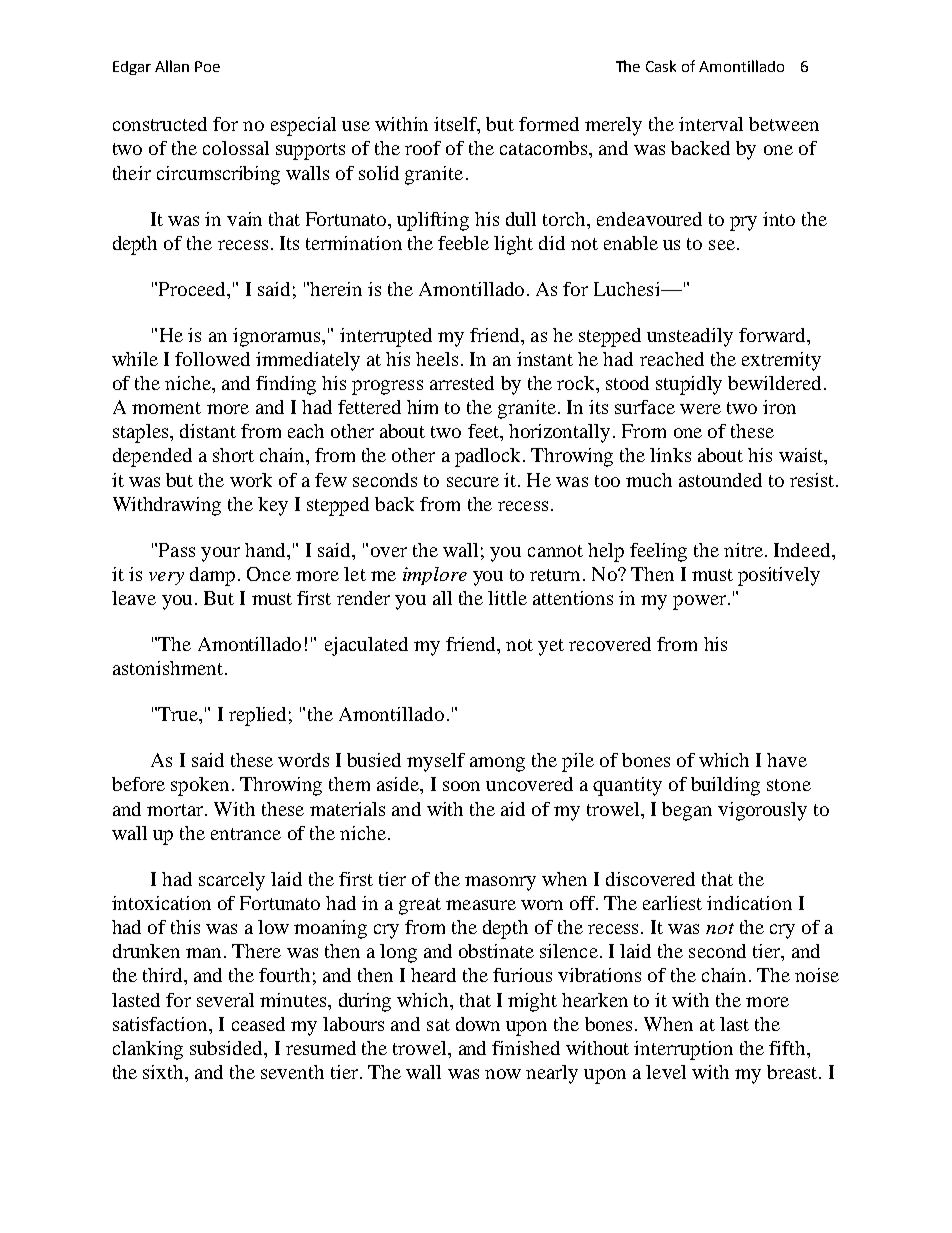 This image has width=952, height=1233. Describe the element at coordinates (457, 125) in the image. I see `itself` at that location.
